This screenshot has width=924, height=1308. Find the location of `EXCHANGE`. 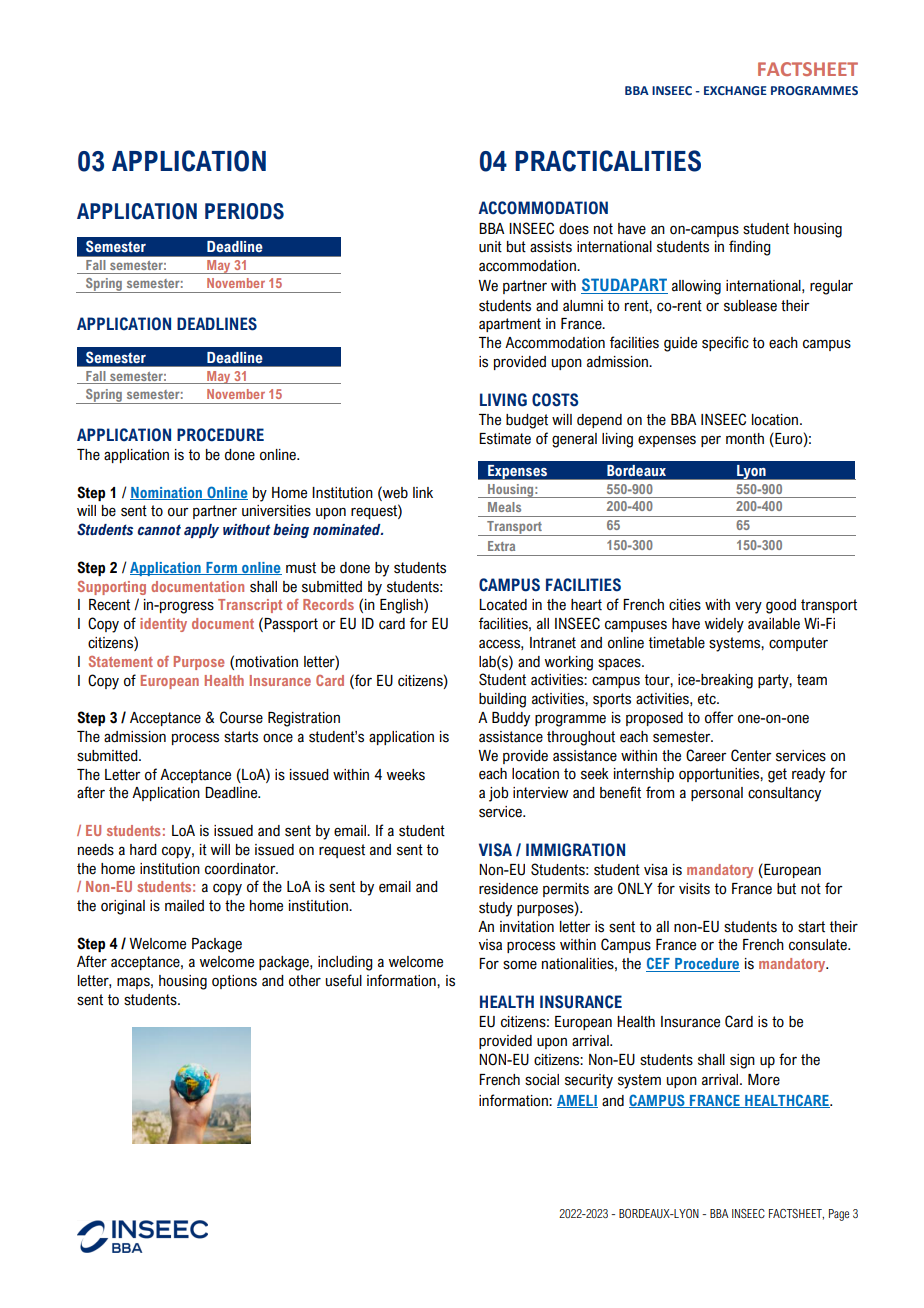

EXCHANGE is located at coordinates (735, 90).
